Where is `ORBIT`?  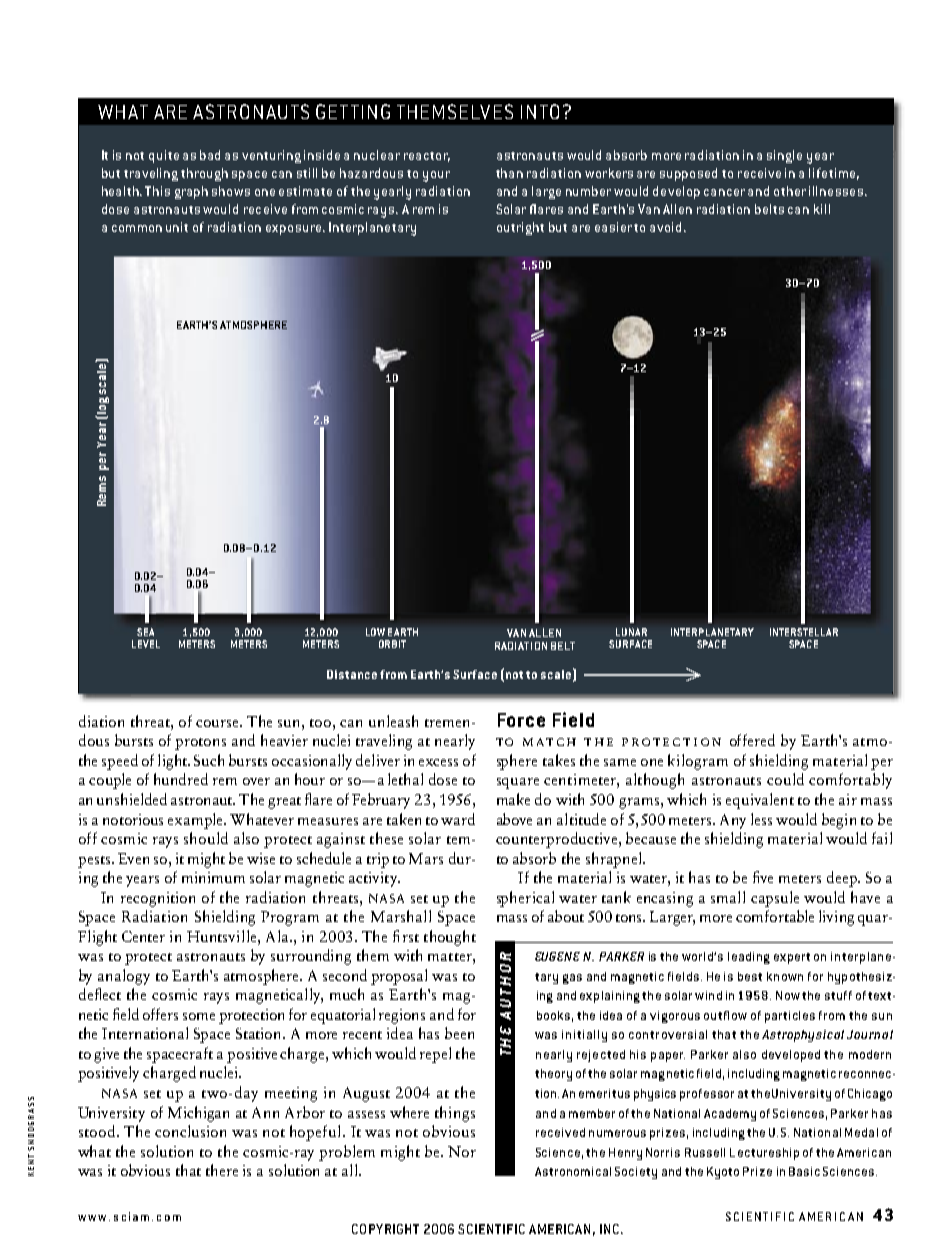 ORBIT is located at coordinates (392, 644).
